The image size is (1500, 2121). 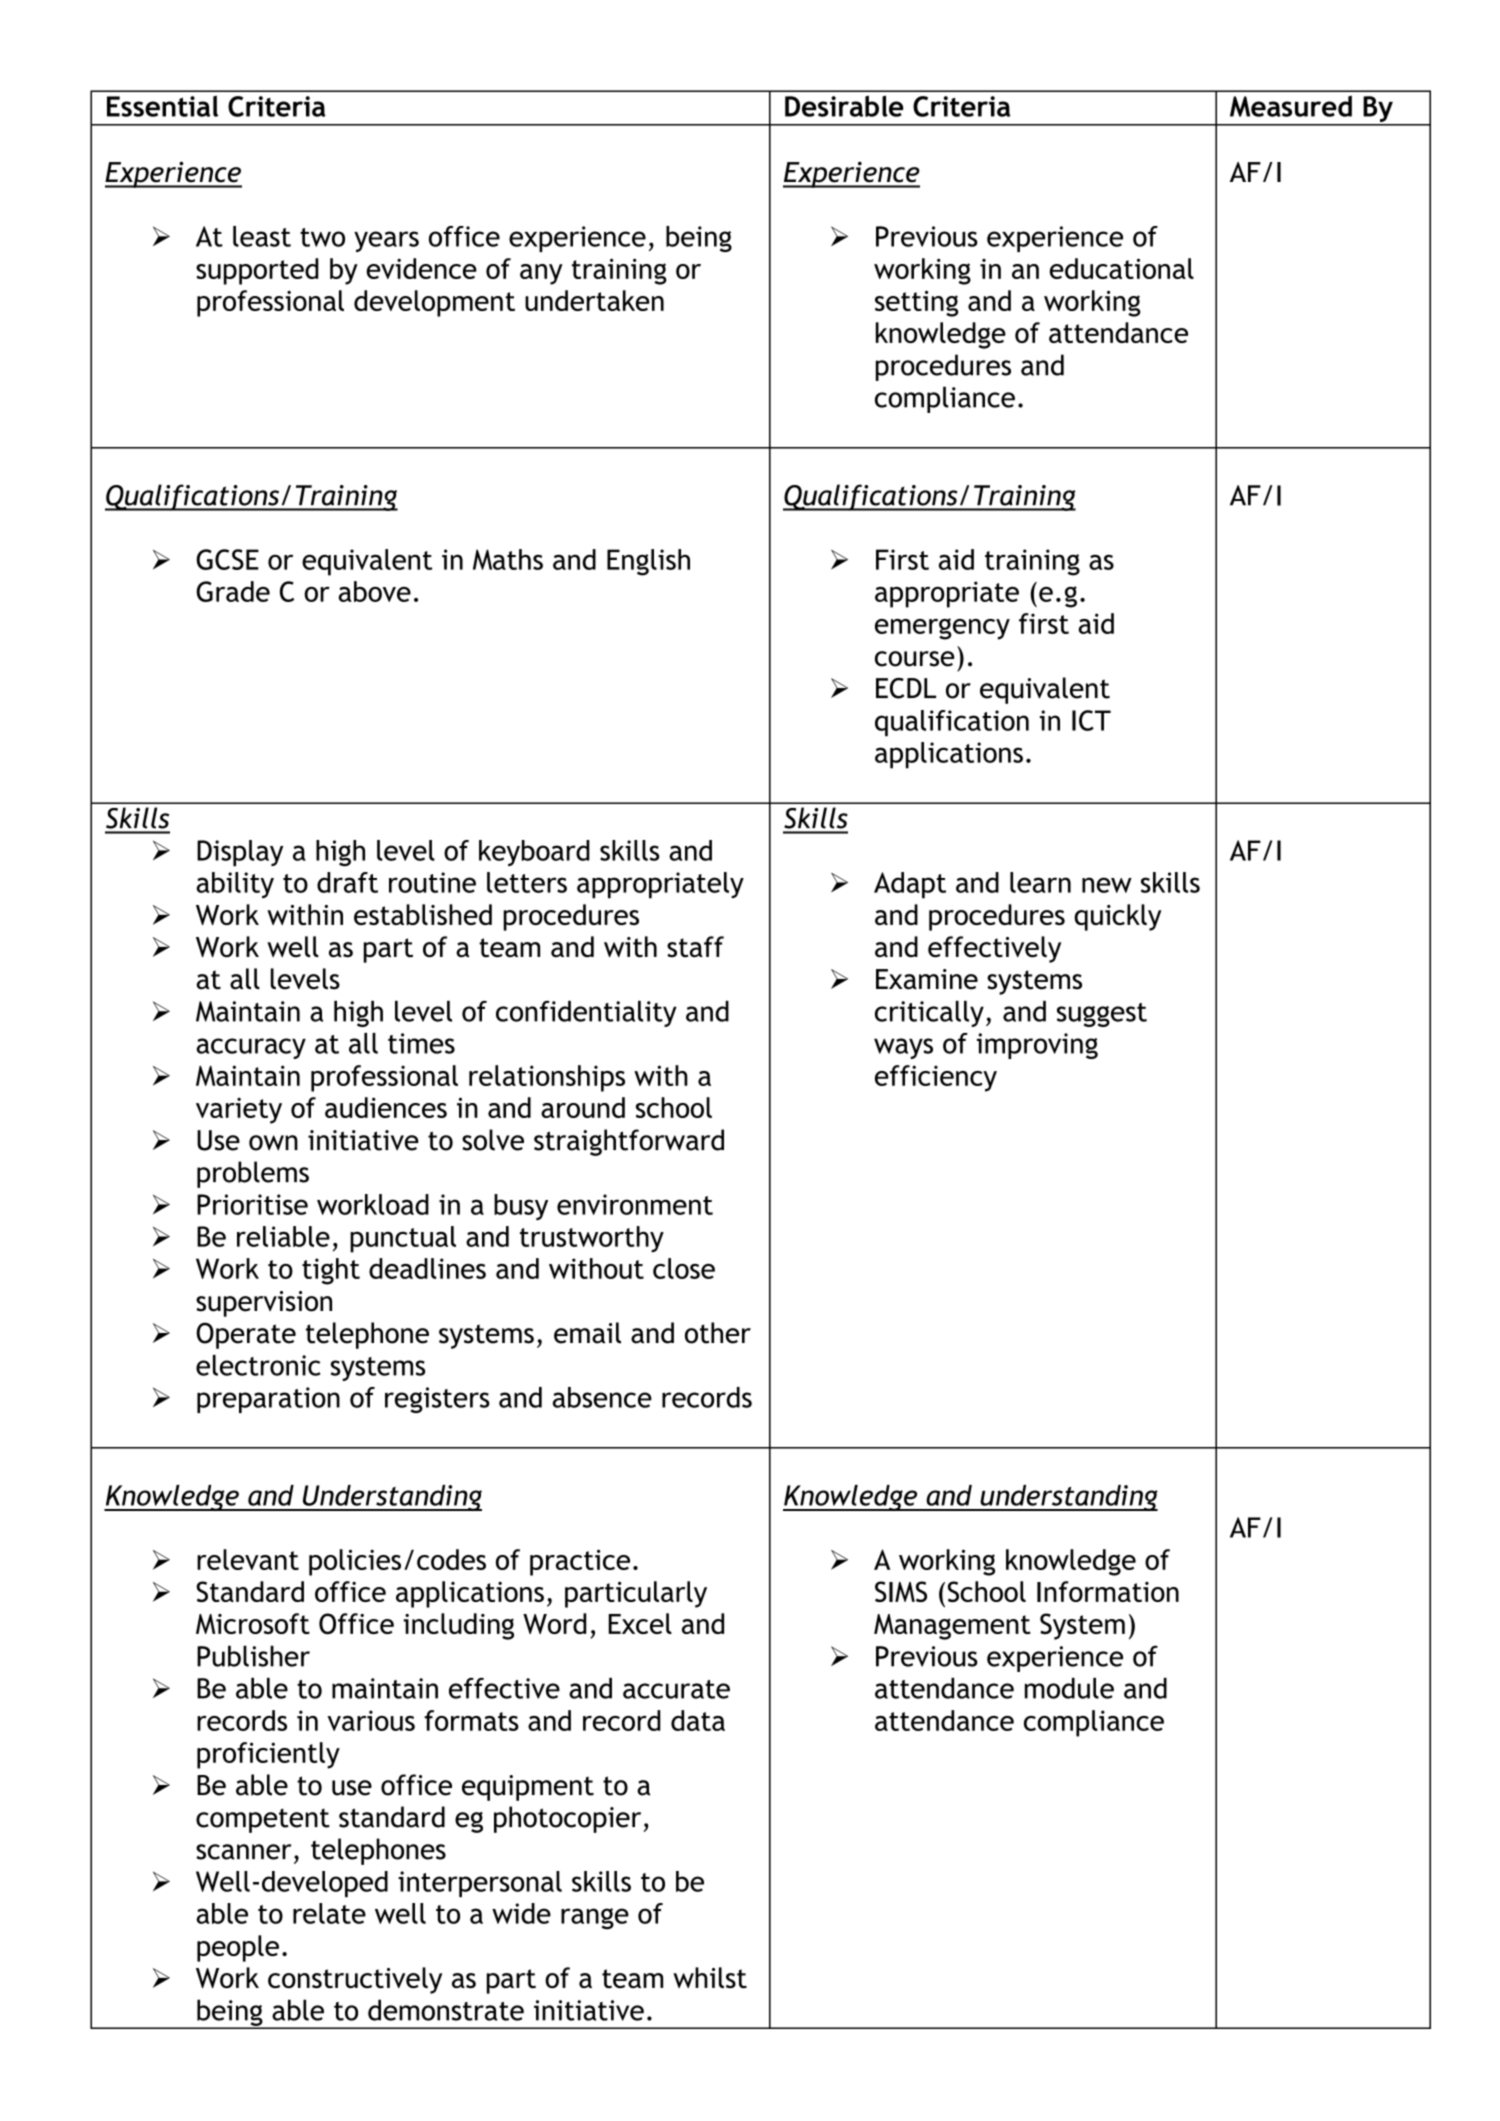 What do you see at coordinates (262, 236) in the document?
I see `least` at bounding box center [262, 236].
